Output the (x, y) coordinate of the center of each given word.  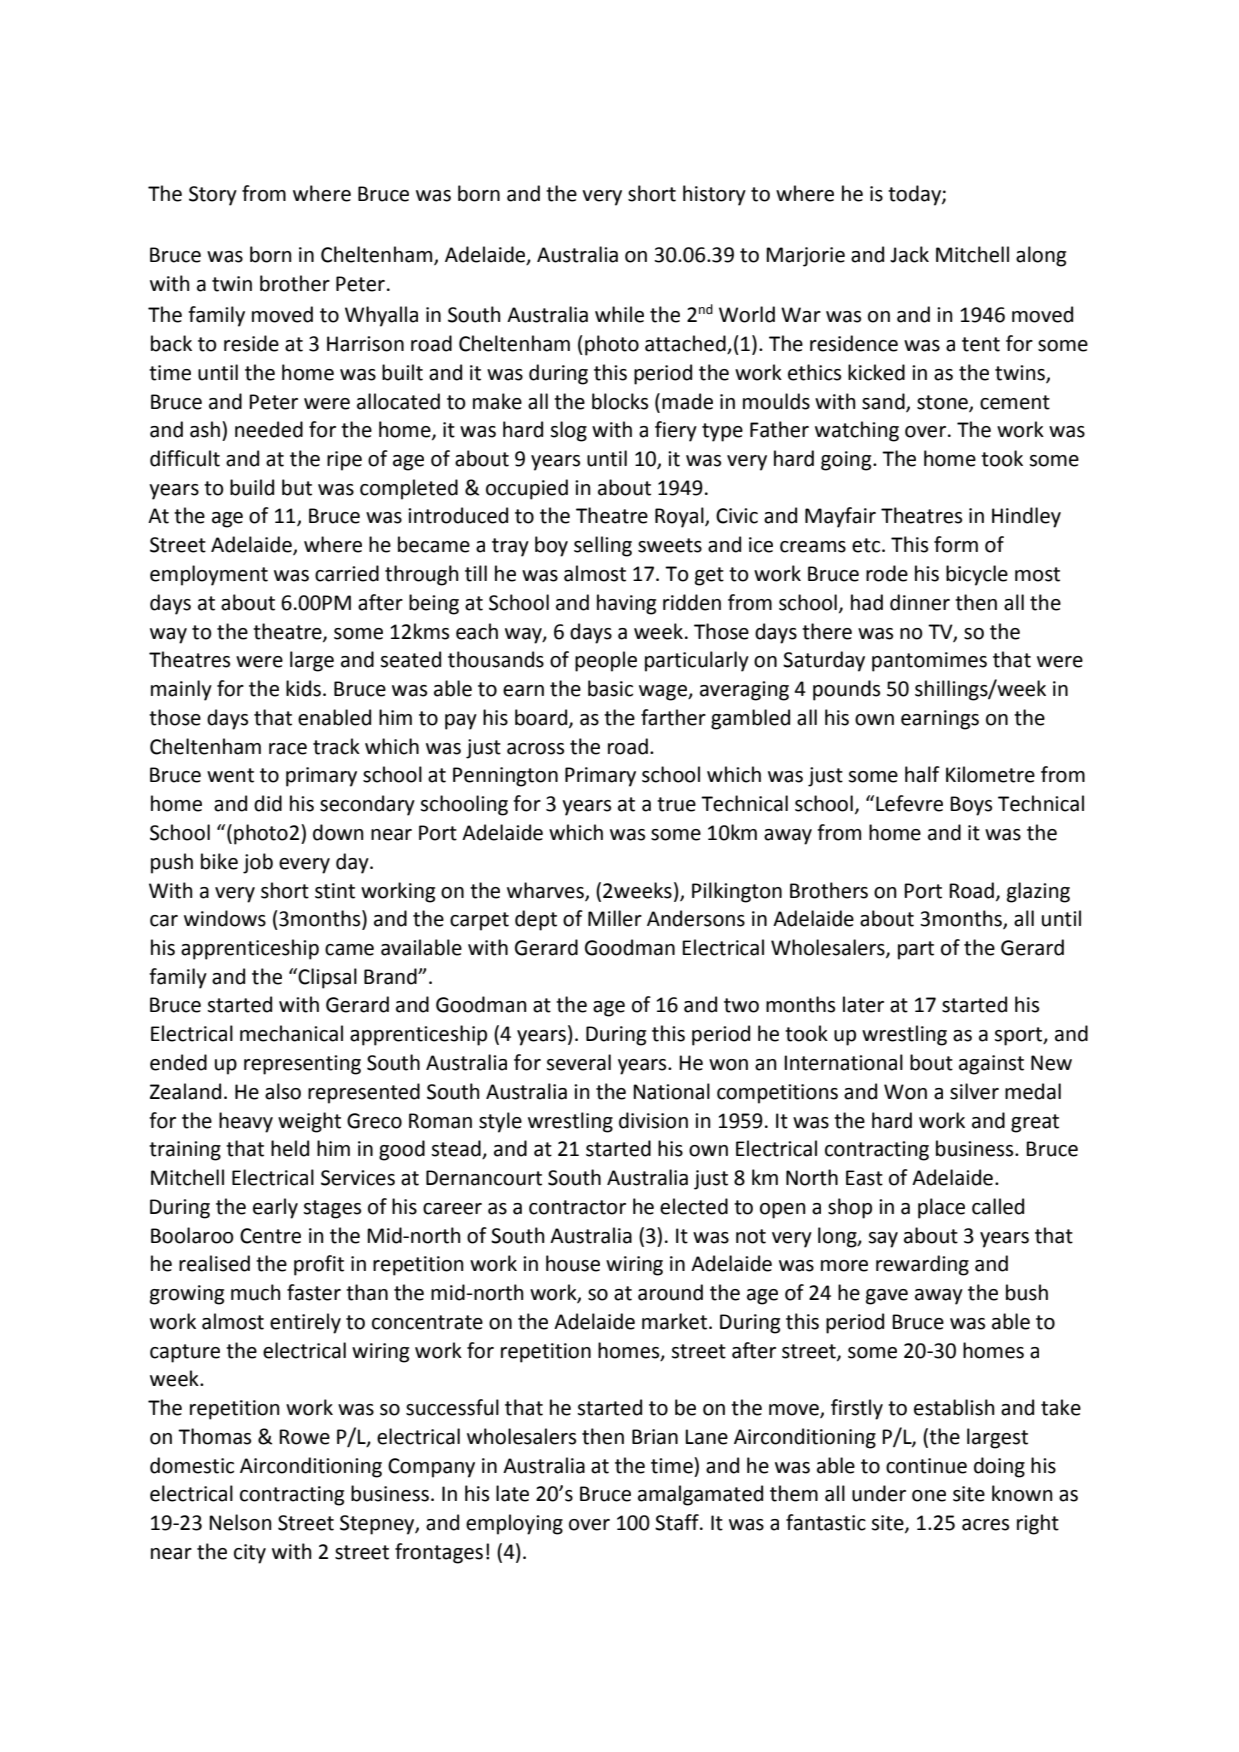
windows (225, 918)
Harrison (365, 344)
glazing (1038, 892)
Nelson (240, 1522)
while (619, 314)
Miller (615, 918)
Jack (909, 254)
